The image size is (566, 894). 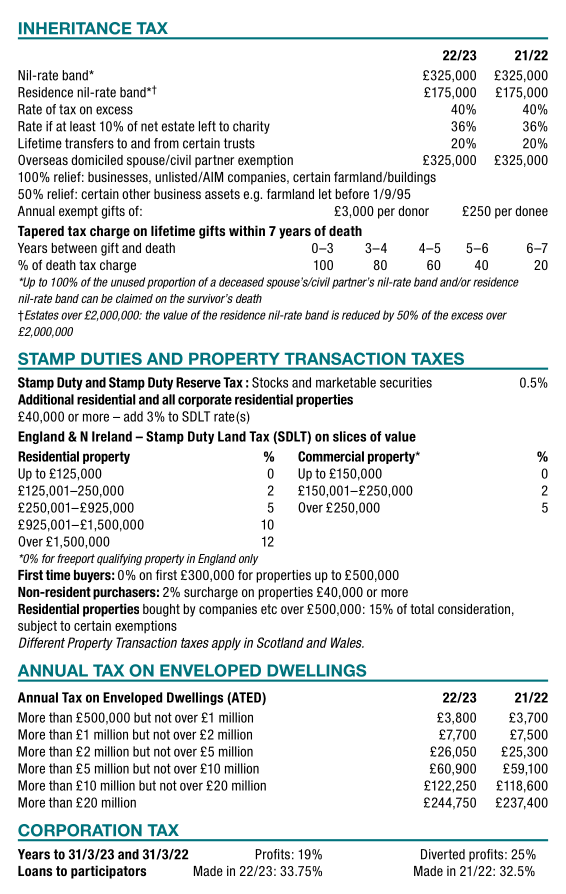 I want to click on slices, so click(x=349, y=436).
